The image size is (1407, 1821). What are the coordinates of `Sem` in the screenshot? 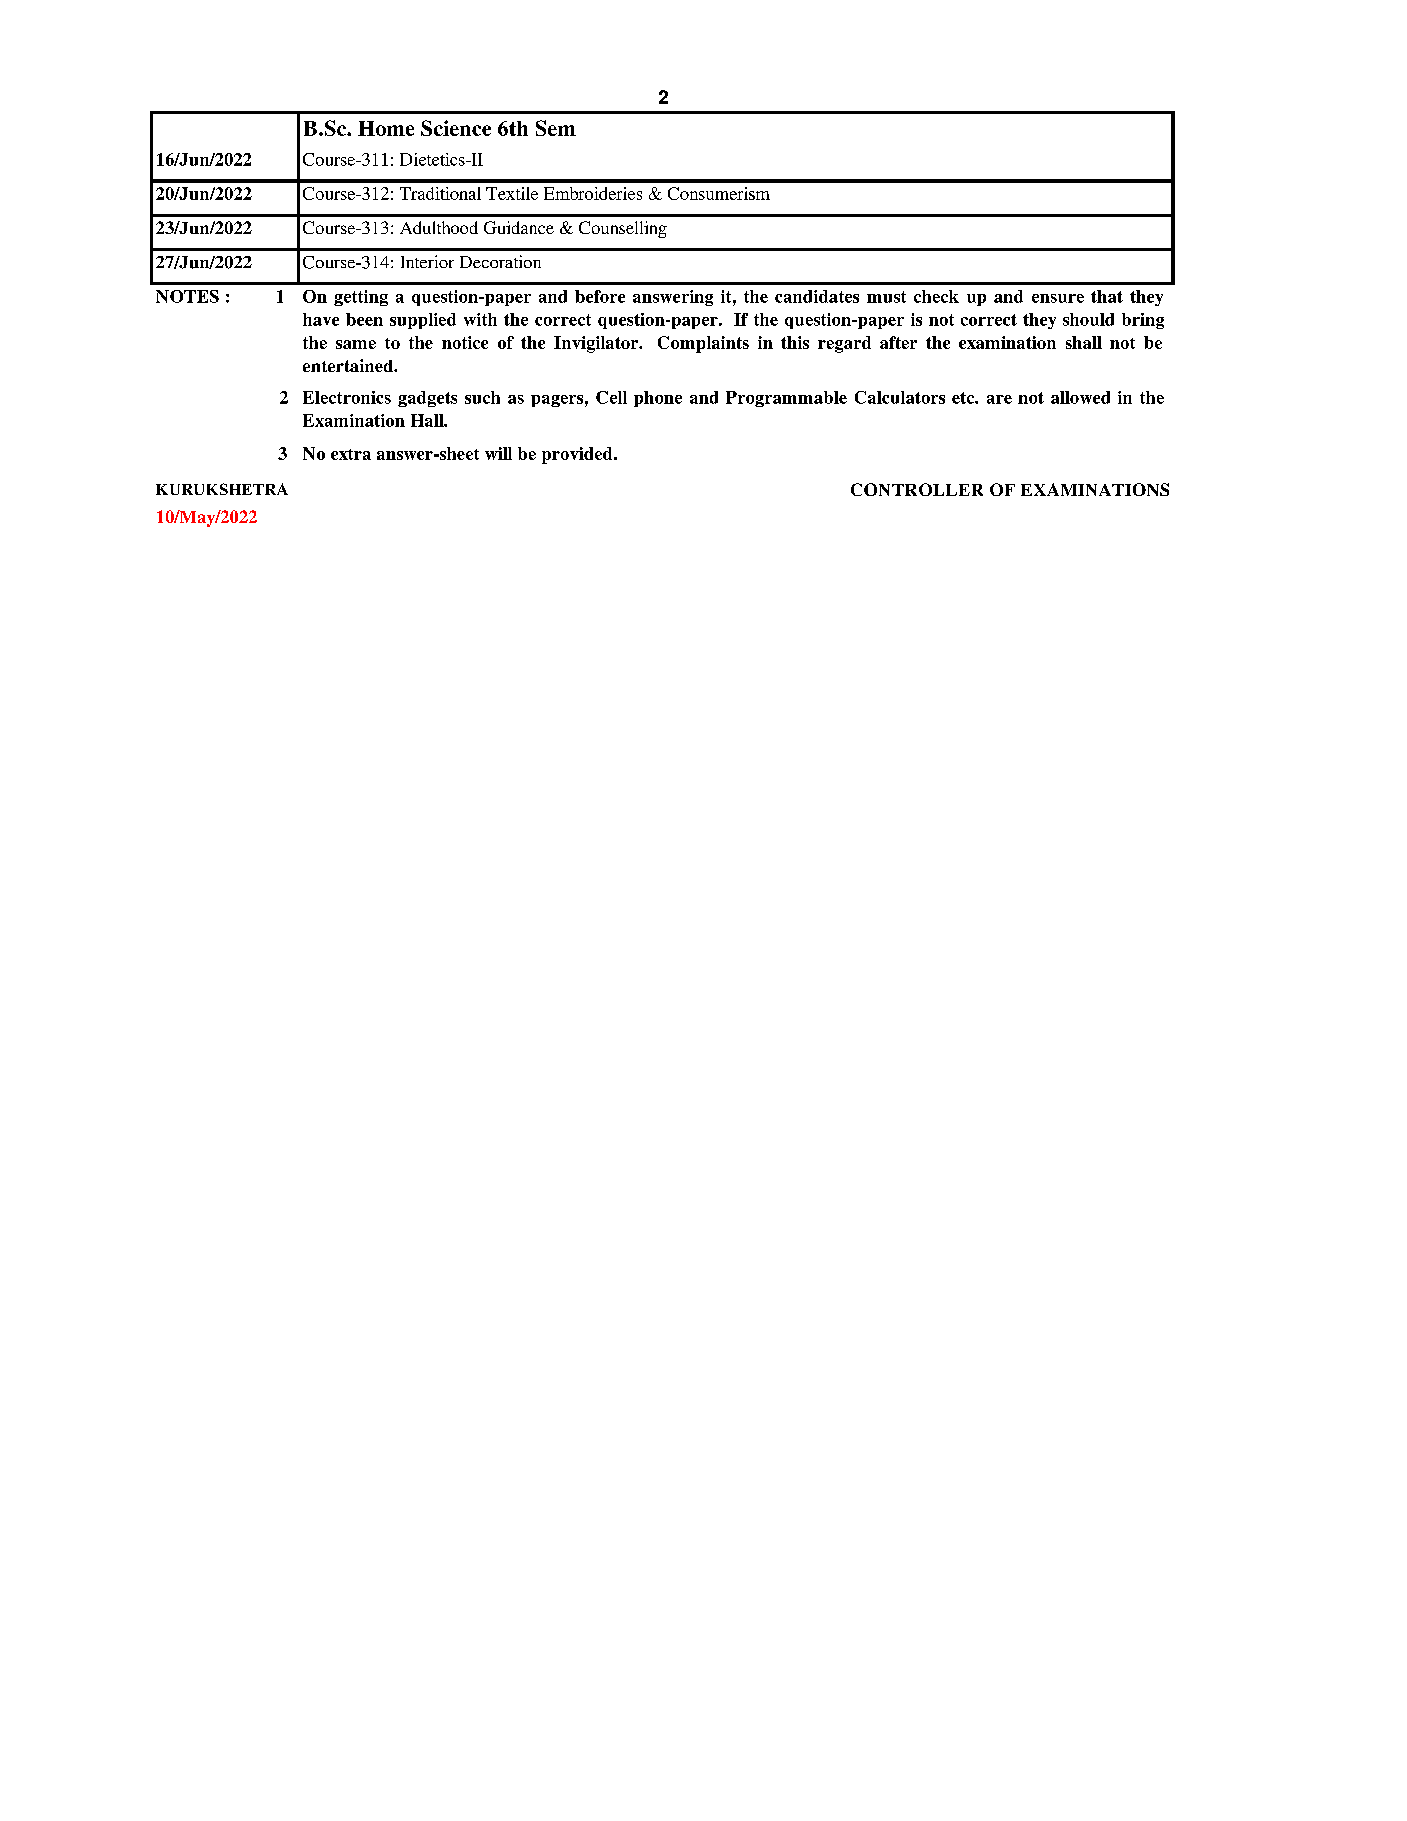 It's located at (556, 128).
